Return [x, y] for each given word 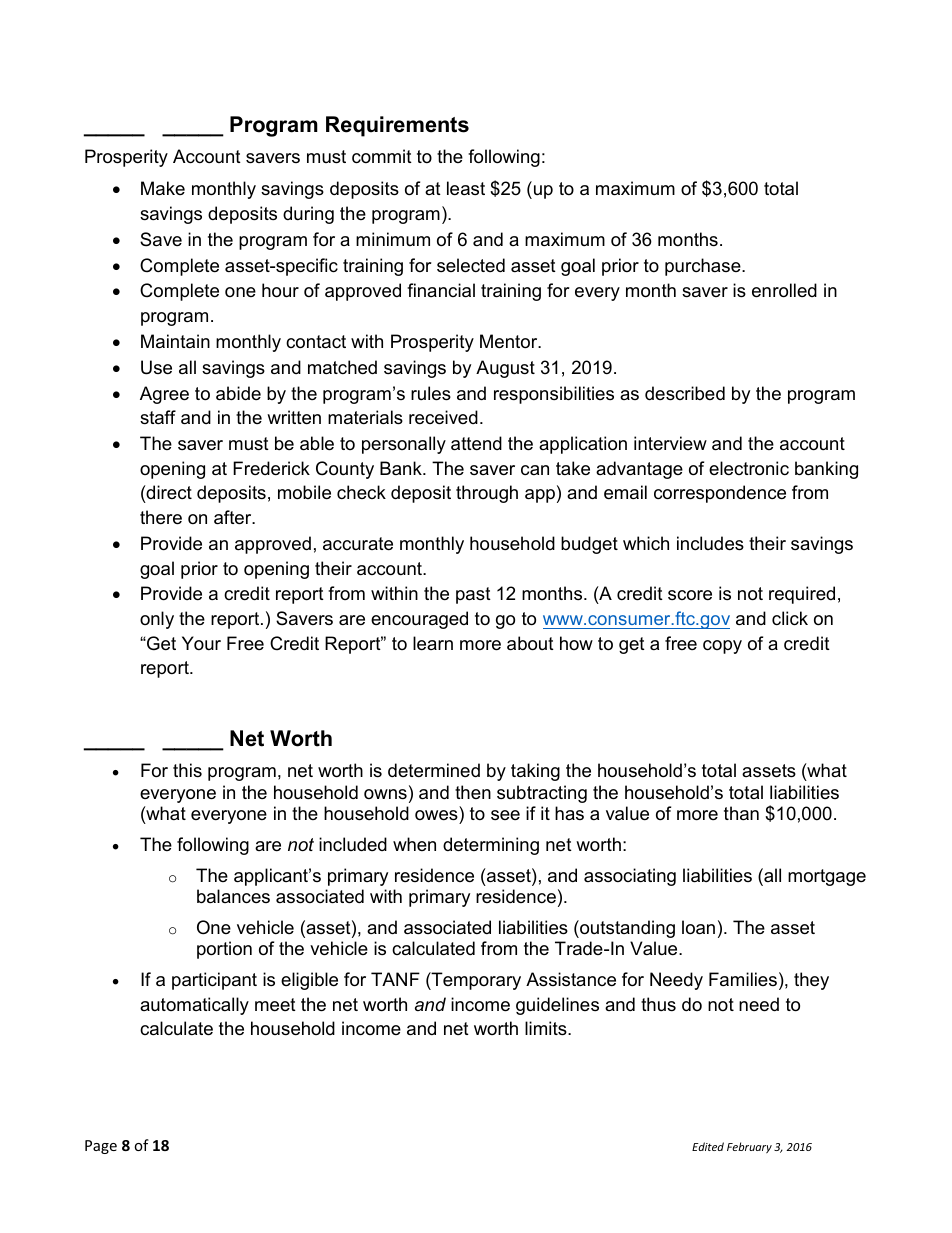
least [466, 188]
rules [431, 393]
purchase [704, 267]
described [685, 393]
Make [163, 188]
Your [201, 643]
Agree [164, 395]
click [790, 618]
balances [233, 896]
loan [698, 927]
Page [101, 1147]
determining [491, 846]
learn [433, 643]
